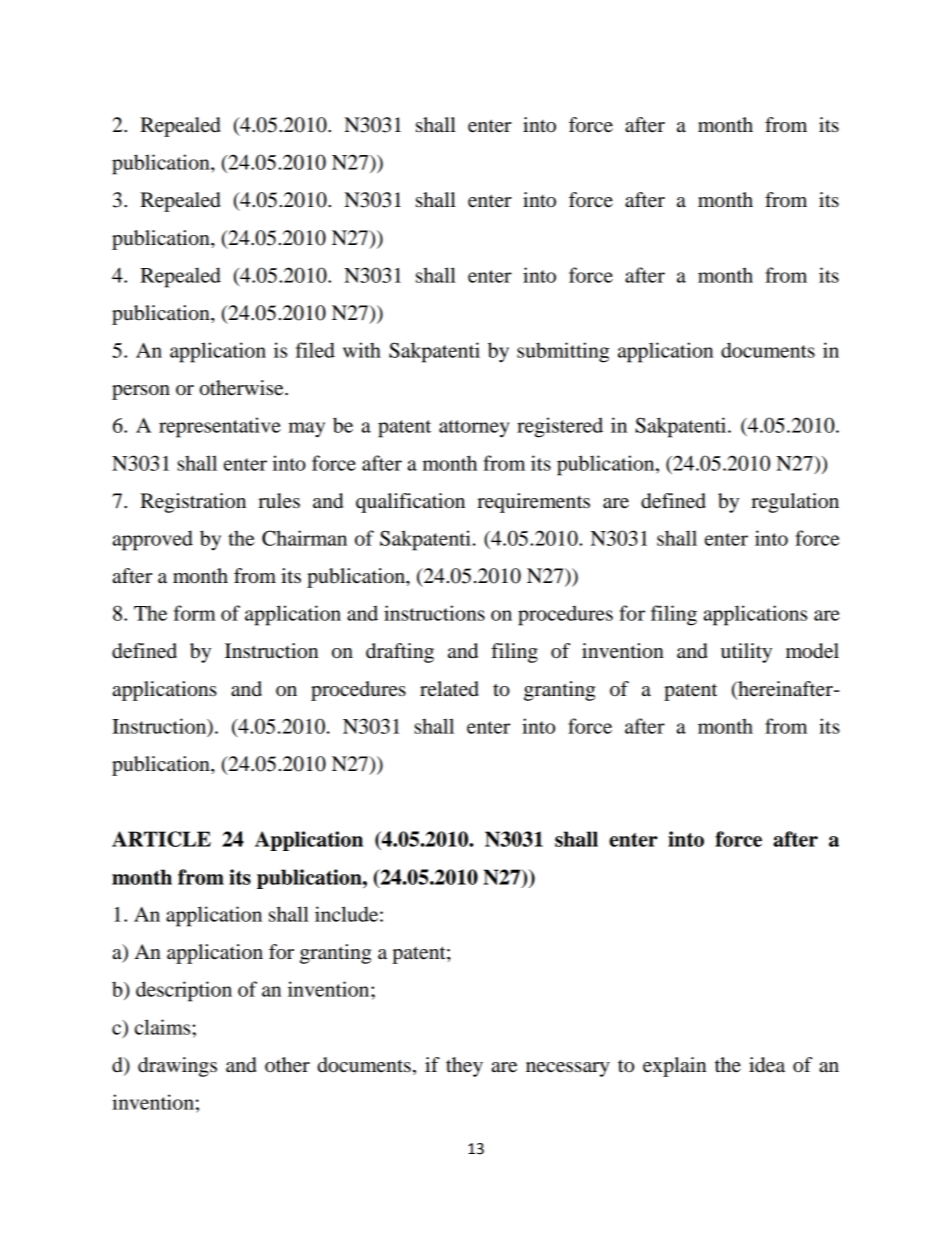 Image resolution: width=952 pixels, height=1233 pixels. Describe the element at coordinates (400, 653) in the image. I see `drafting` at that location.
